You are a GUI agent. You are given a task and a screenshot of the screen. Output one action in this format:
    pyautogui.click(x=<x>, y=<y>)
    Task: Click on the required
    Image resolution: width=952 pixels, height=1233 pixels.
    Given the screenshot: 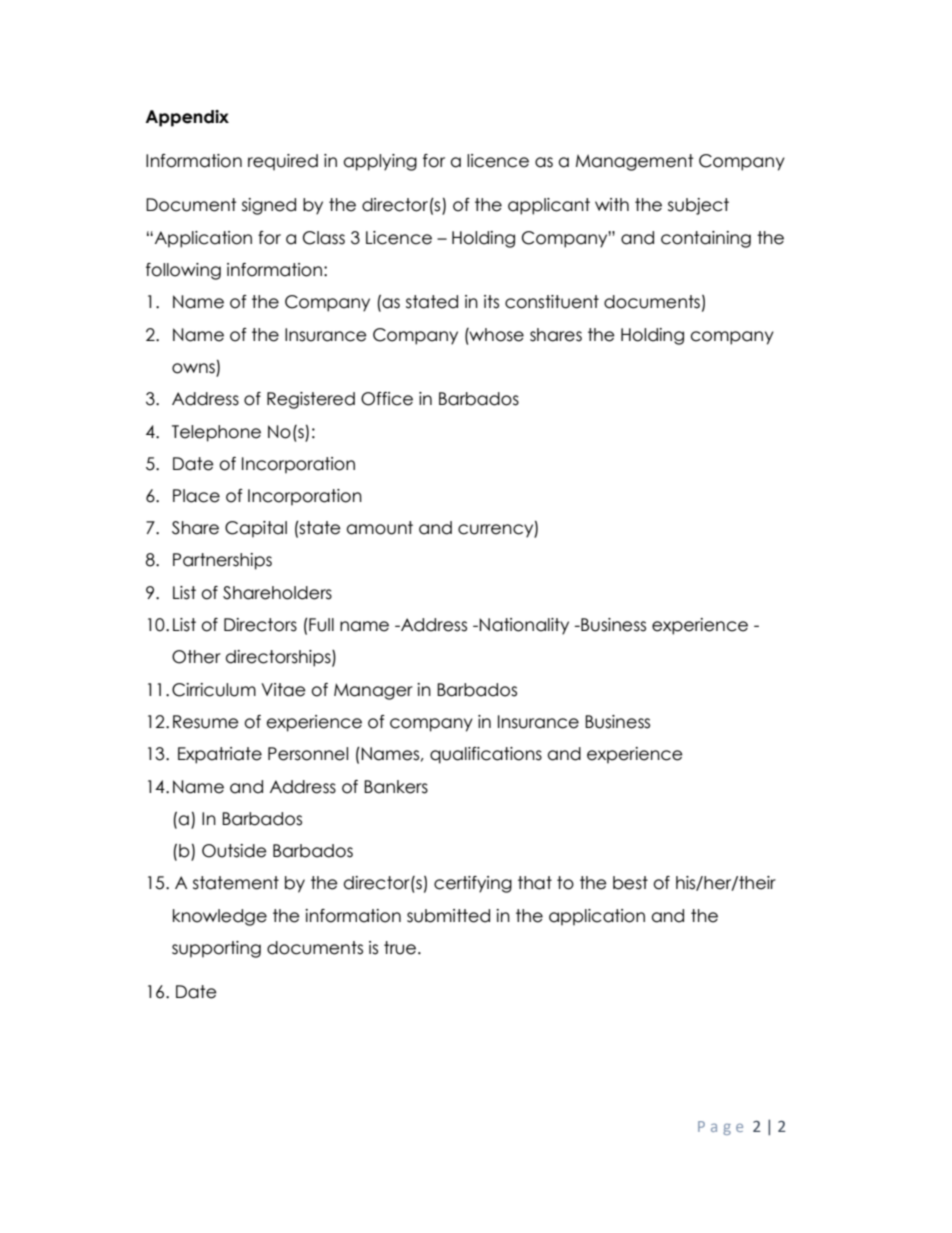 What is the action you would take?
    pyautogui.click(x=283, y=162)
